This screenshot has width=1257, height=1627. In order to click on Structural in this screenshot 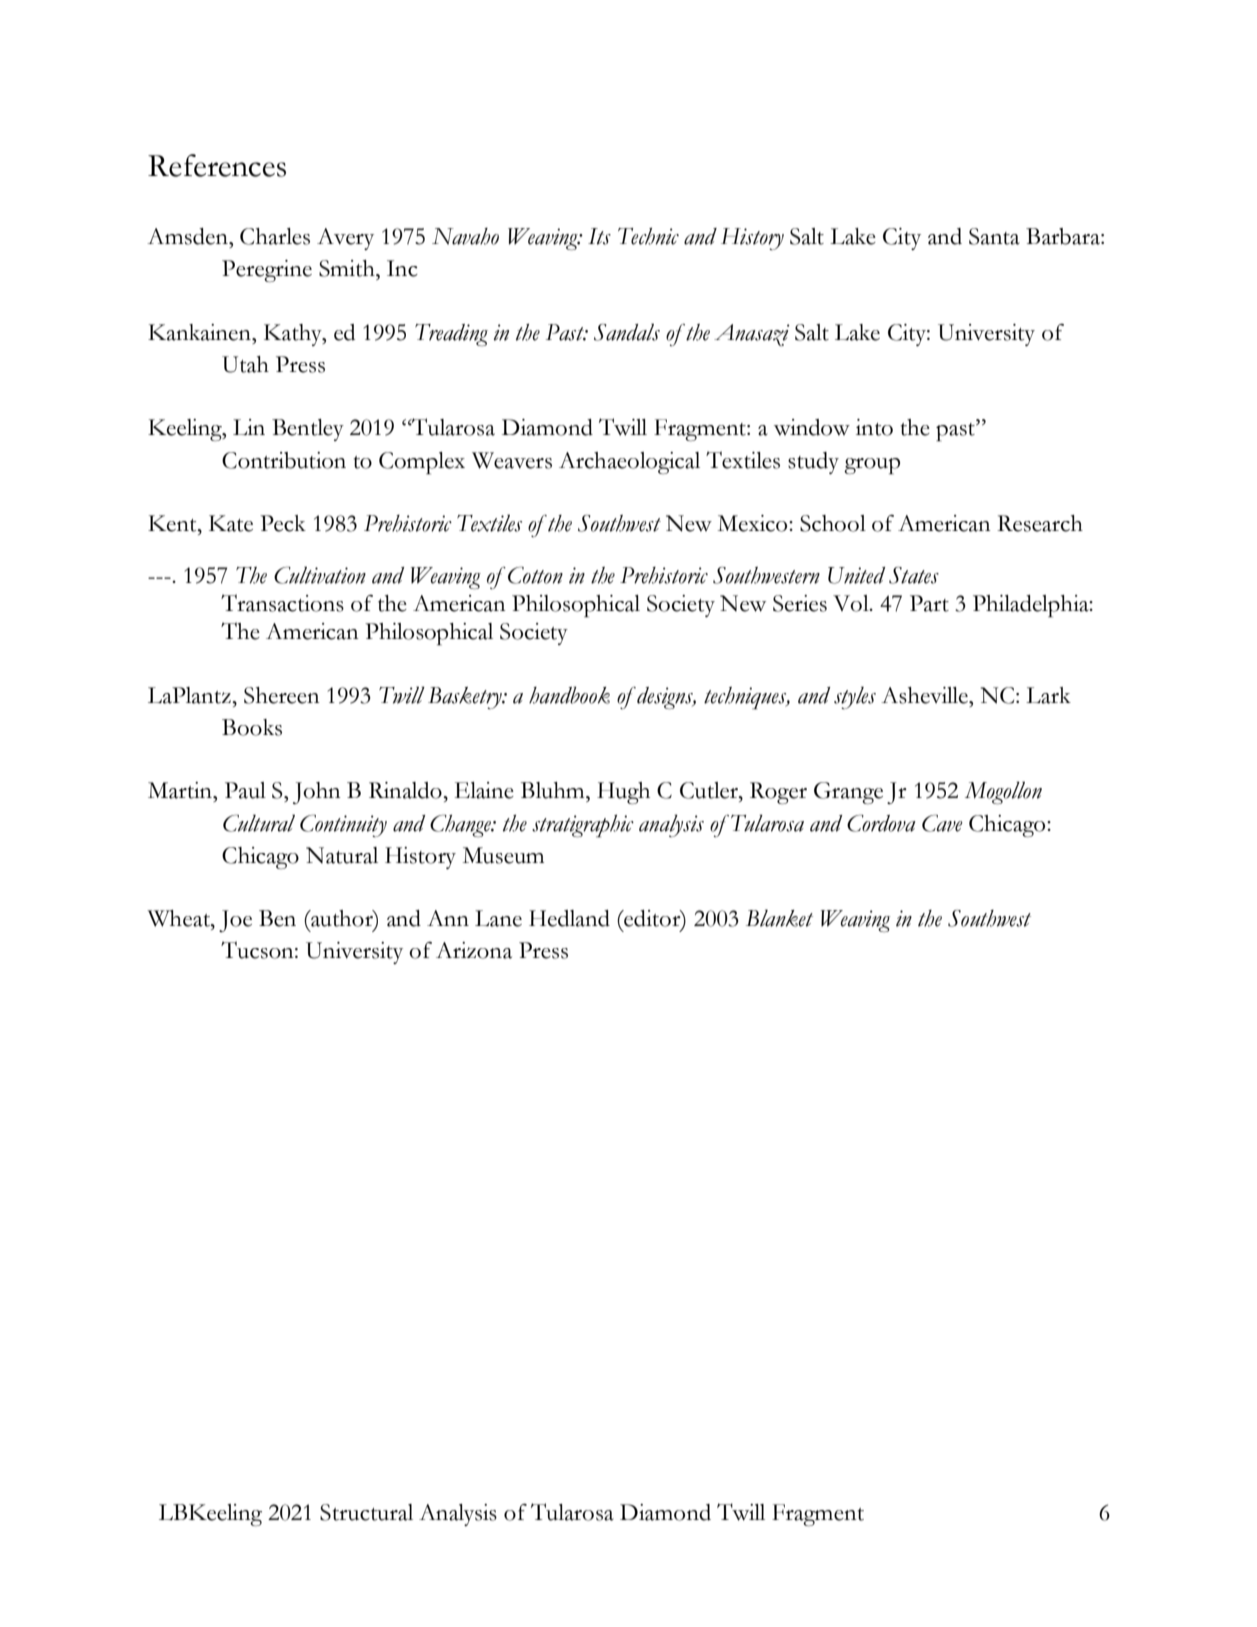, I will do `click(366, 1512)`.
